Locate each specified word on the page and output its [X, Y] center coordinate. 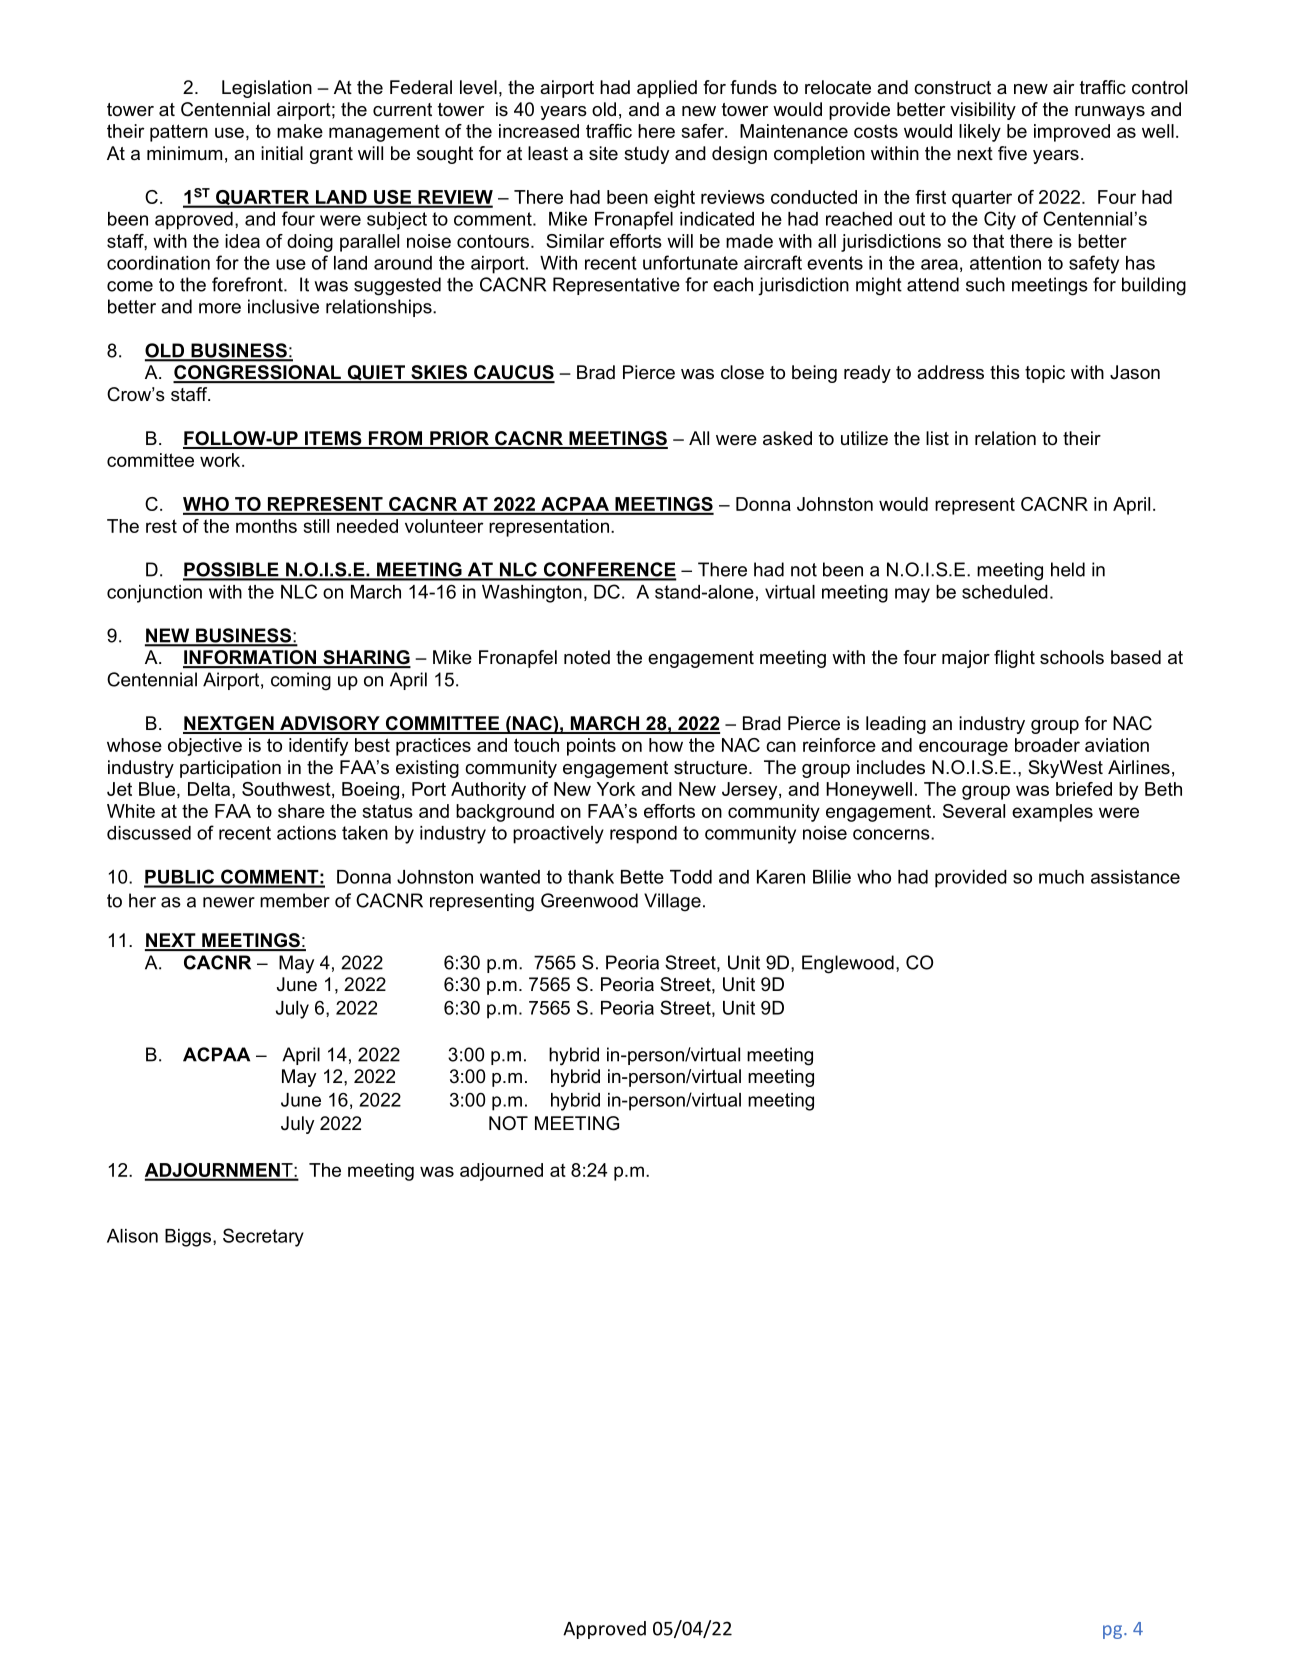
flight [1014, 659]
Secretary [263, 1237]
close [742, 372]
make [300, 131]
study [646, 155]
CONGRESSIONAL [258, 373]
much [1061, 877]
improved [1072, 133]
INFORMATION [250, 658]
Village [672, 902]
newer [229, 902]
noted [587, 657]
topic [1045, 374]
